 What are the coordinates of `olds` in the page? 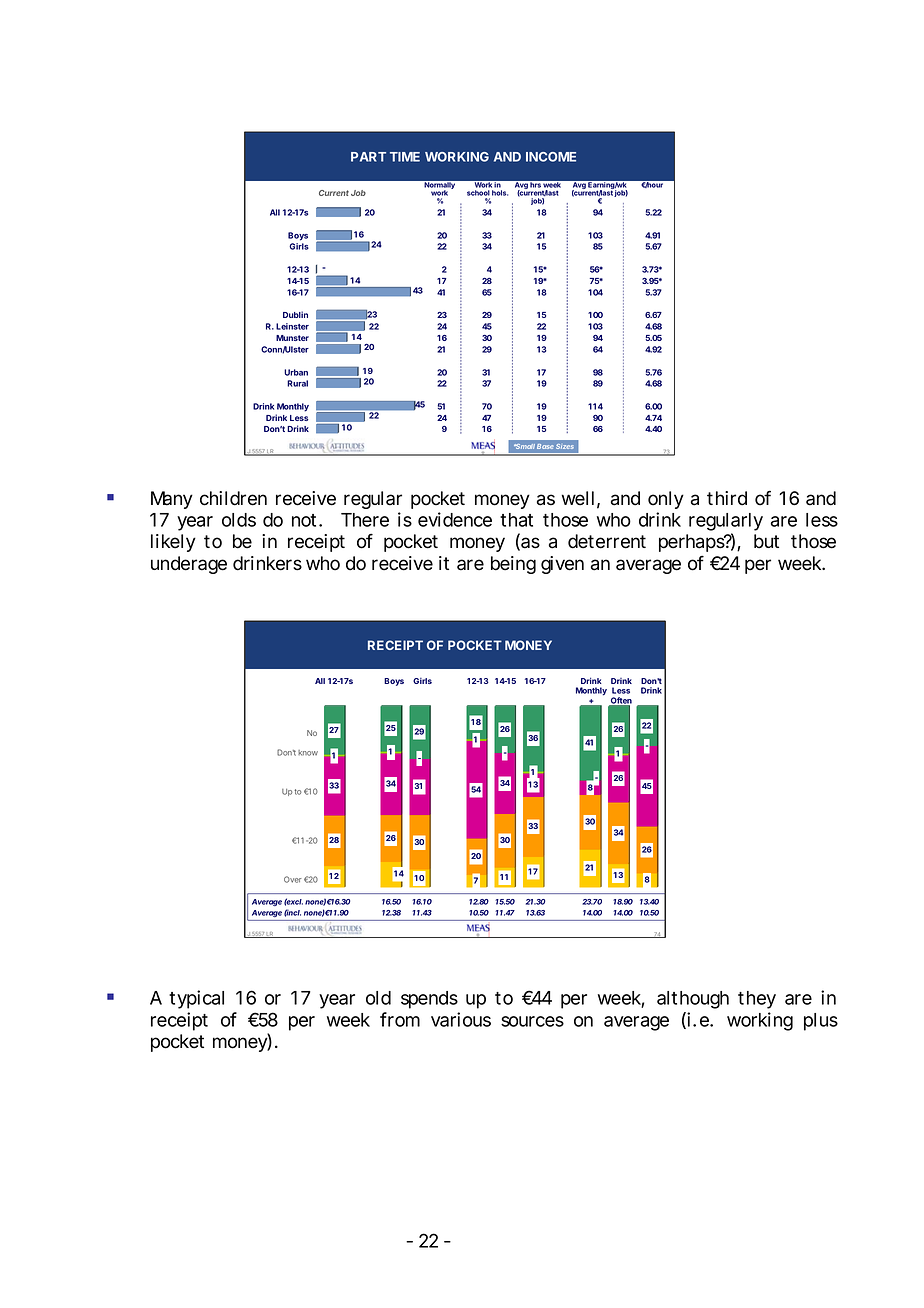 It's located at (239, 520).
